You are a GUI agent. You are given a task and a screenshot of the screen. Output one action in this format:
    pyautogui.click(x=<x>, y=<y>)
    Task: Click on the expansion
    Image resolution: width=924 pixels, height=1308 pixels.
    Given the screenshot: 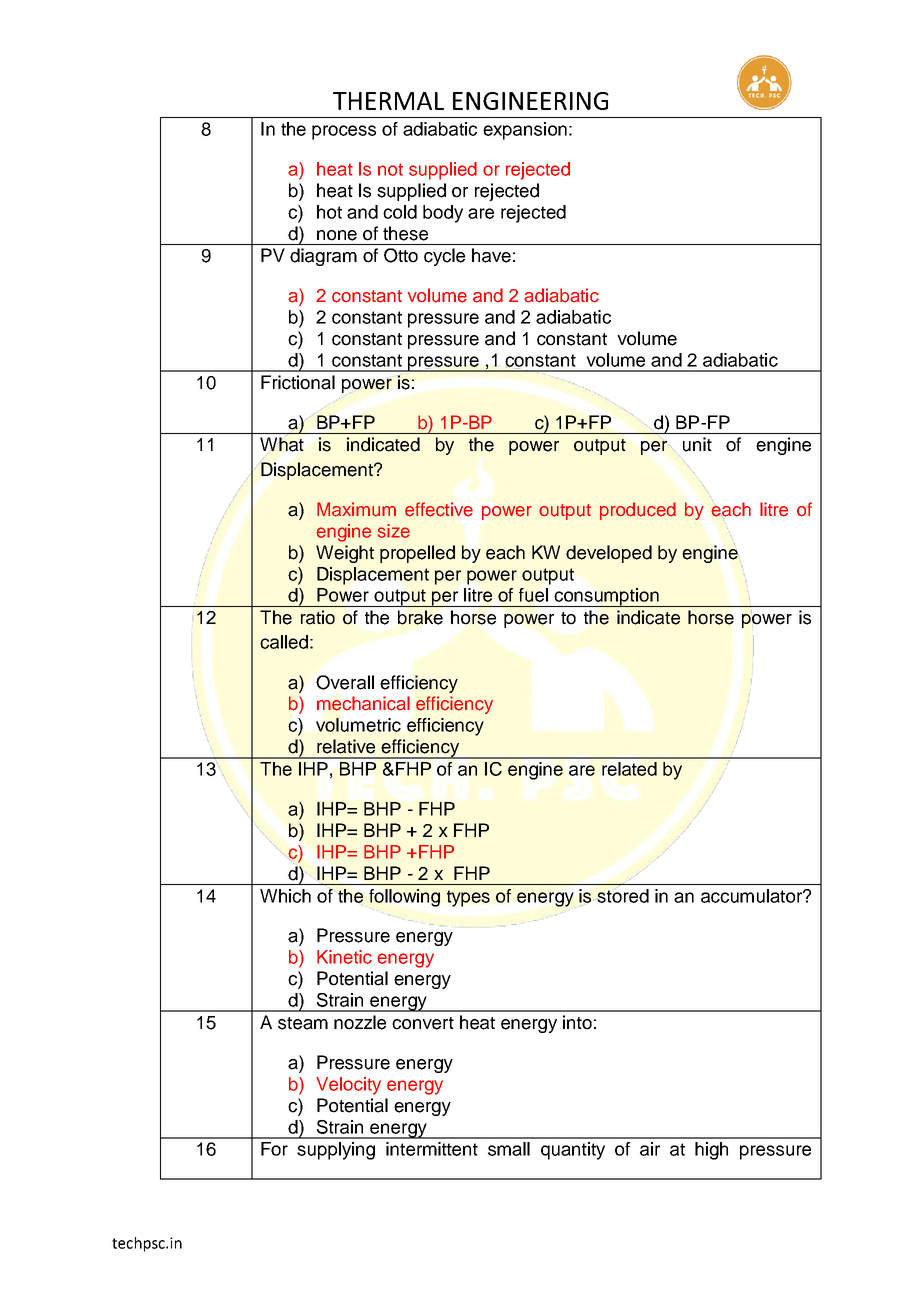 What is the action you would take?
    pyautogui.click(x=525, y=131)
